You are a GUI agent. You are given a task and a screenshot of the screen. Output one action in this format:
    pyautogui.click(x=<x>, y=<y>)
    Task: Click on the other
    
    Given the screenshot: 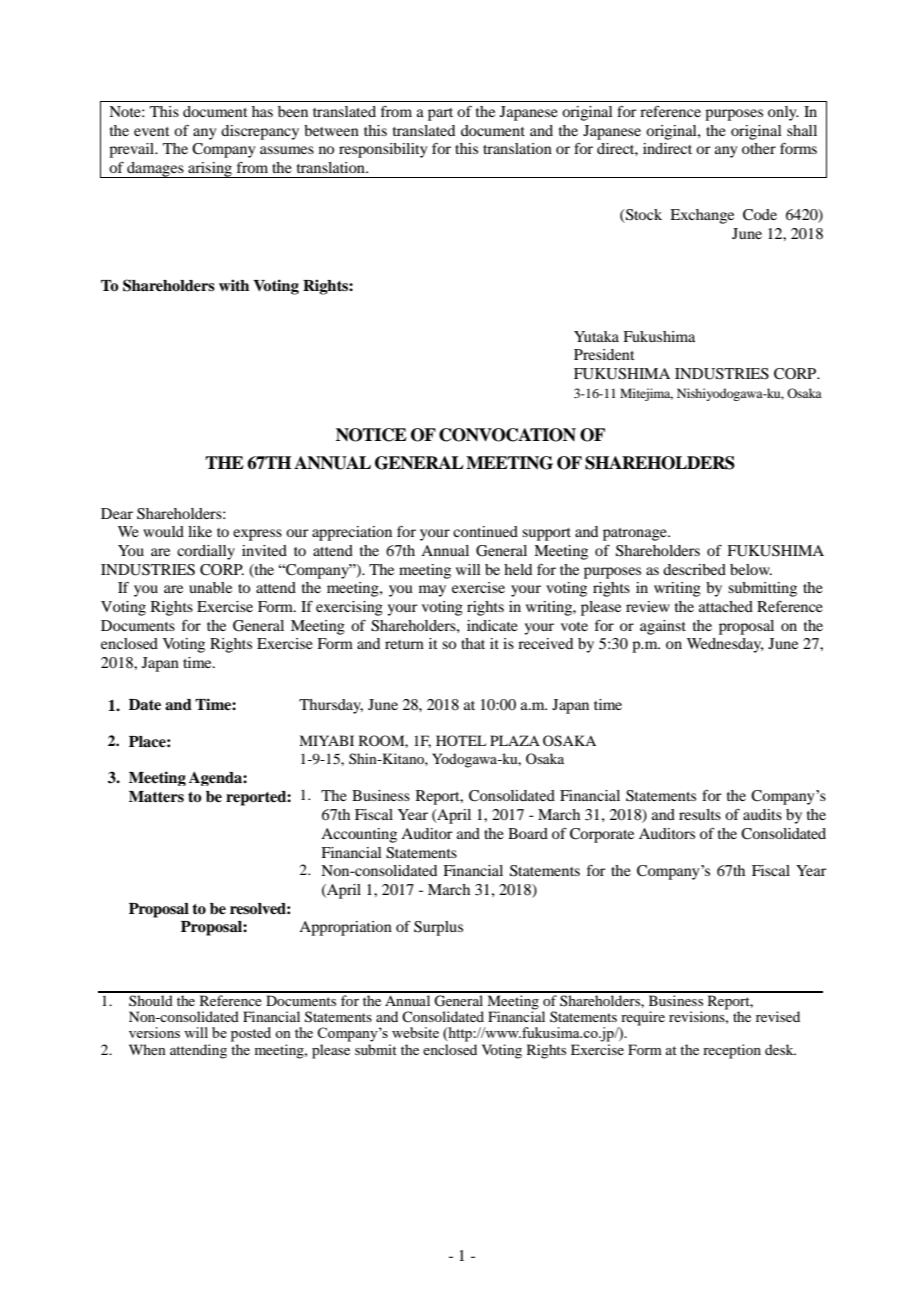 What is the action you would take?
    pyautogui.click(x=759, y=148)
